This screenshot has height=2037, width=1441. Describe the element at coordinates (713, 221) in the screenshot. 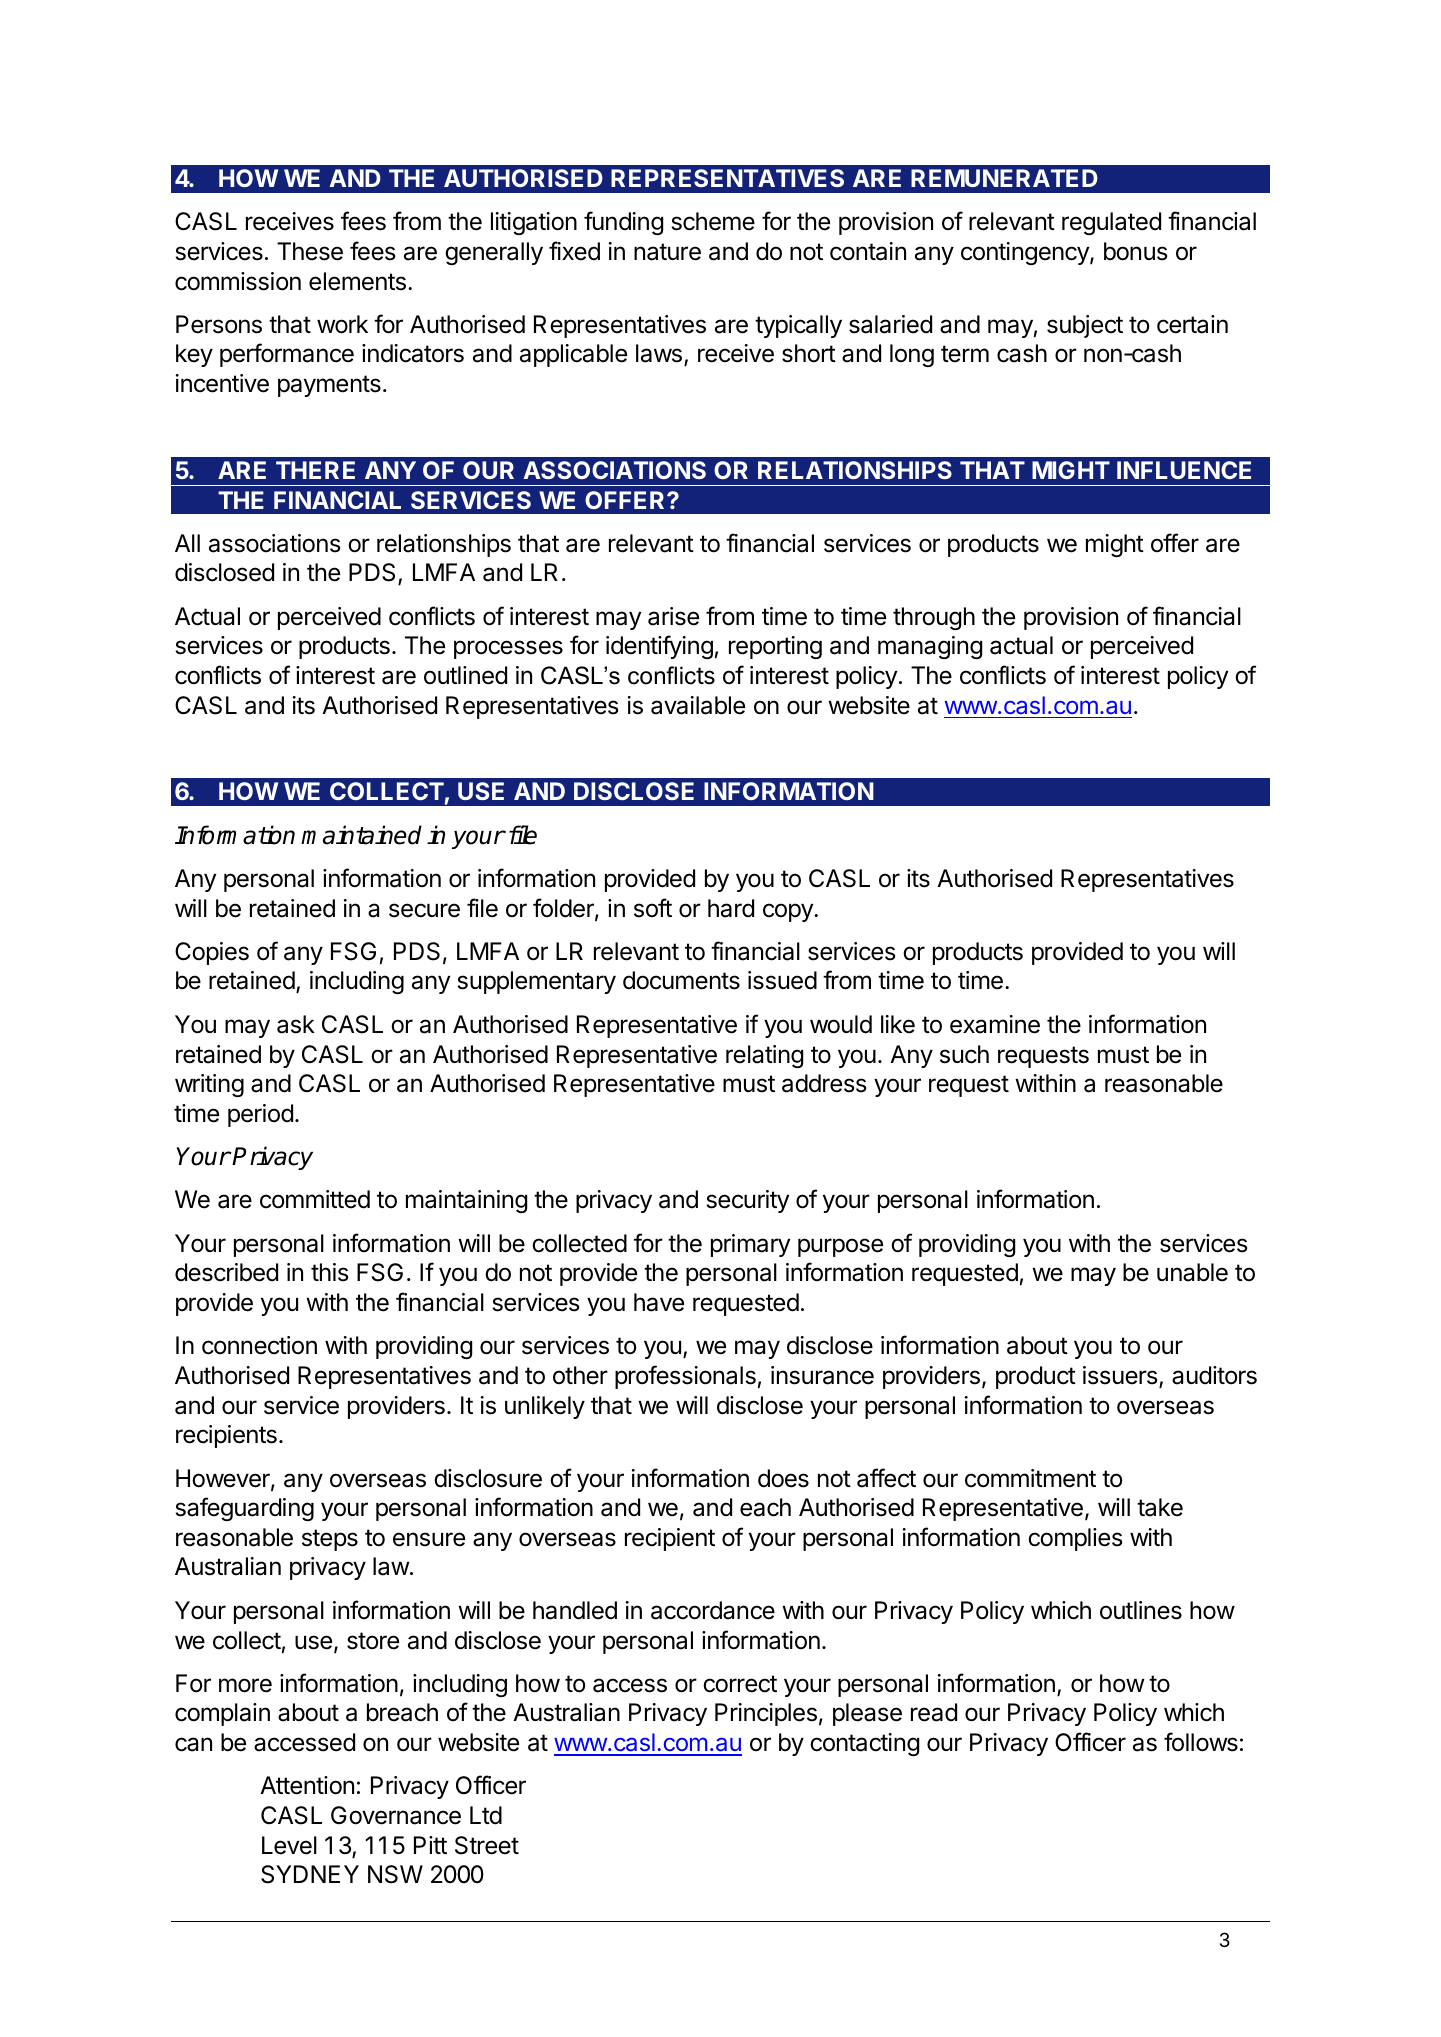

I see `scheme` at that location.
